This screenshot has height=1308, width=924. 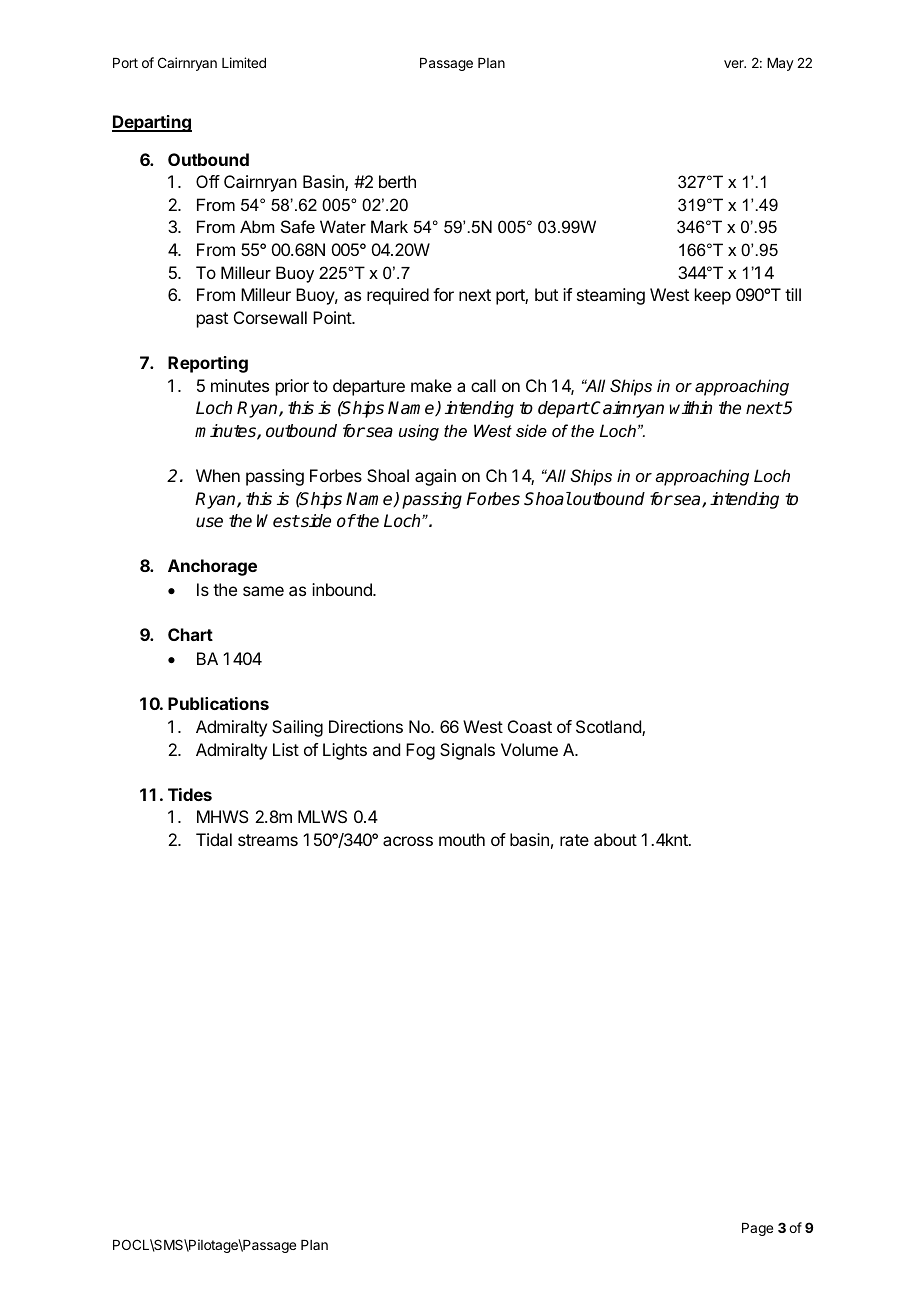 I want to click on berth, so click(x=397, y=181).
